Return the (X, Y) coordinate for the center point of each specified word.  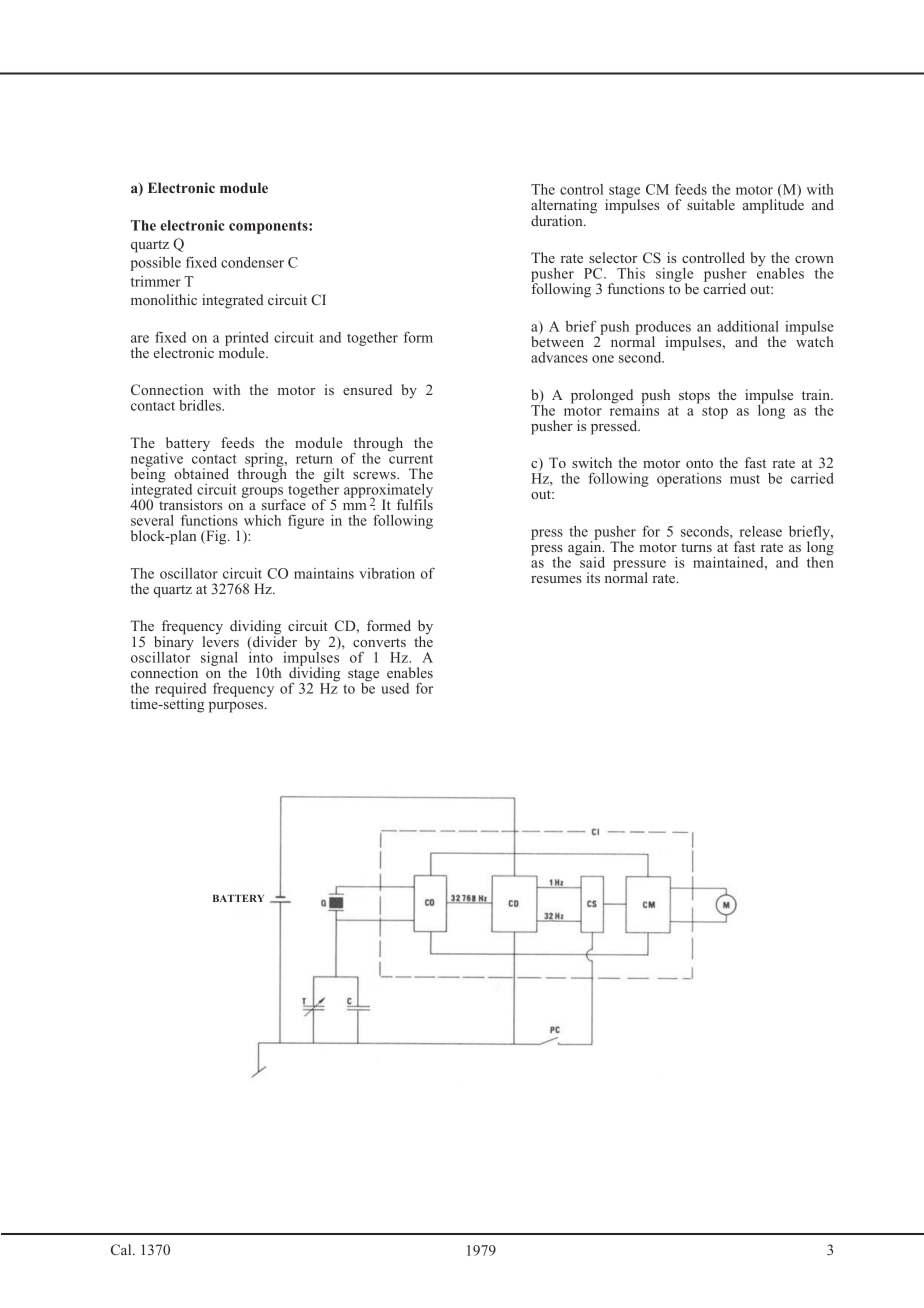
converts (379, 642)
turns (696, 547)
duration (558, 220)
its (593, 577)
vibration (387, 573)
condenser (252, 262)
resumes (556, 579)
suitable (711, 204)
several (152, 520)
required (180, 691)
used (395, 688)
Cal (122, 1249)
